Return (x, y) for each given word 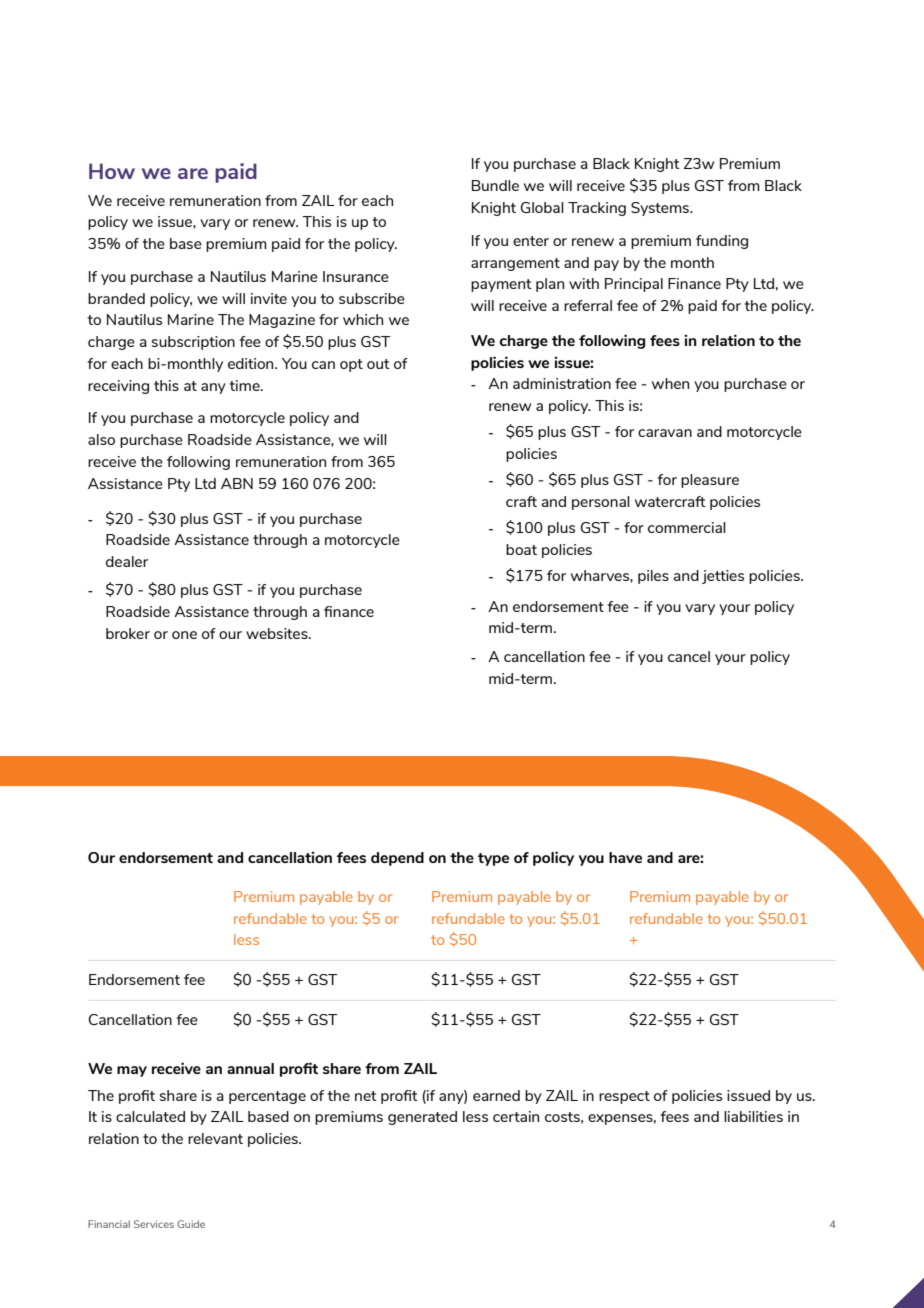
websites (278, 633)
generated (422, 1118)
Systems (661, 209)
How (112, 171)
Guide (191, 1224)
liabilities (753, 1116)
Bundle (495, 185)
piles (653, 577)
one (184, 635)
